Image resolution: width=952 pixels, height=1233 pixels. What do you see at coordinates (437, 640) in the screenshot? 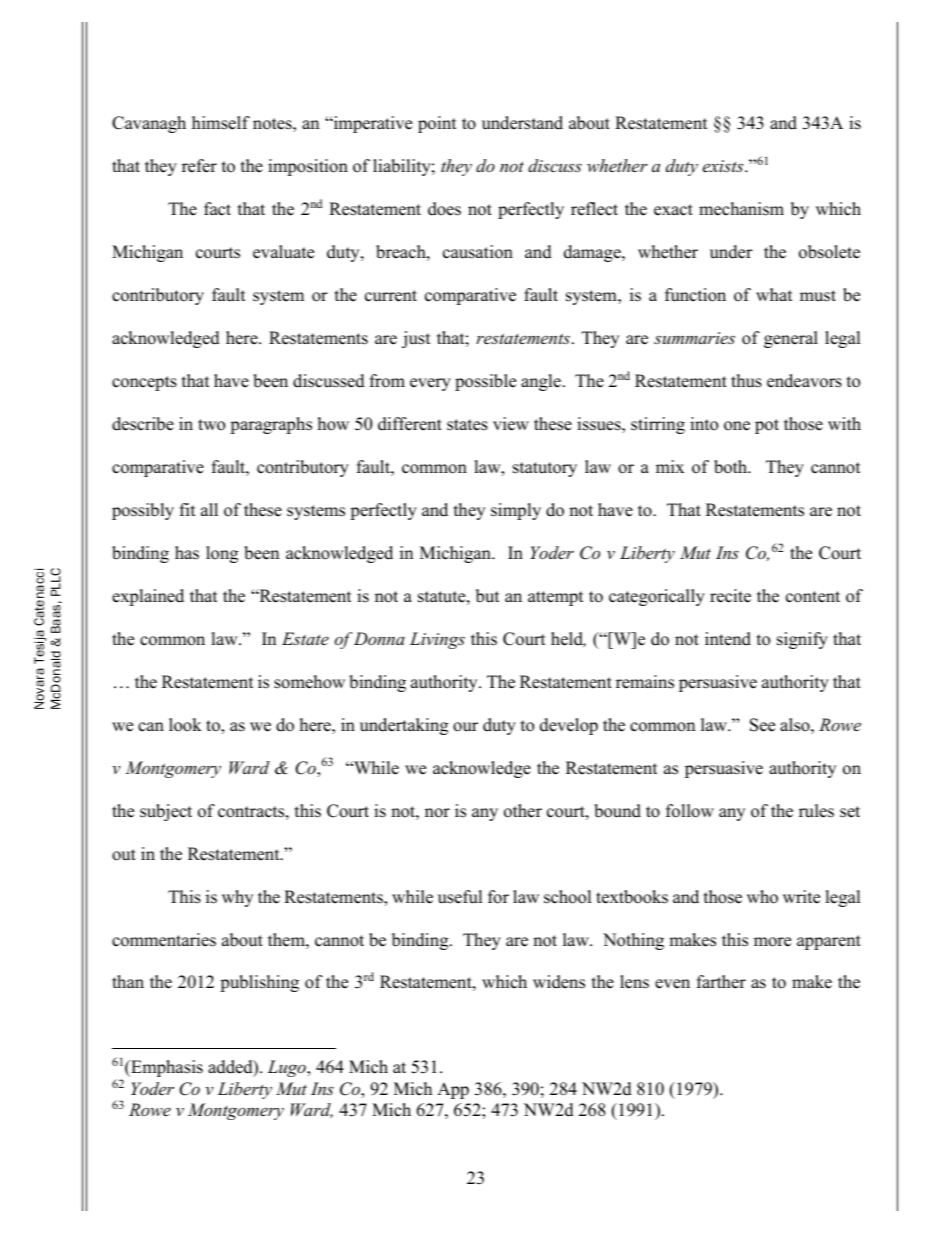
I see `Livings` at bounding box center [437, 640].
